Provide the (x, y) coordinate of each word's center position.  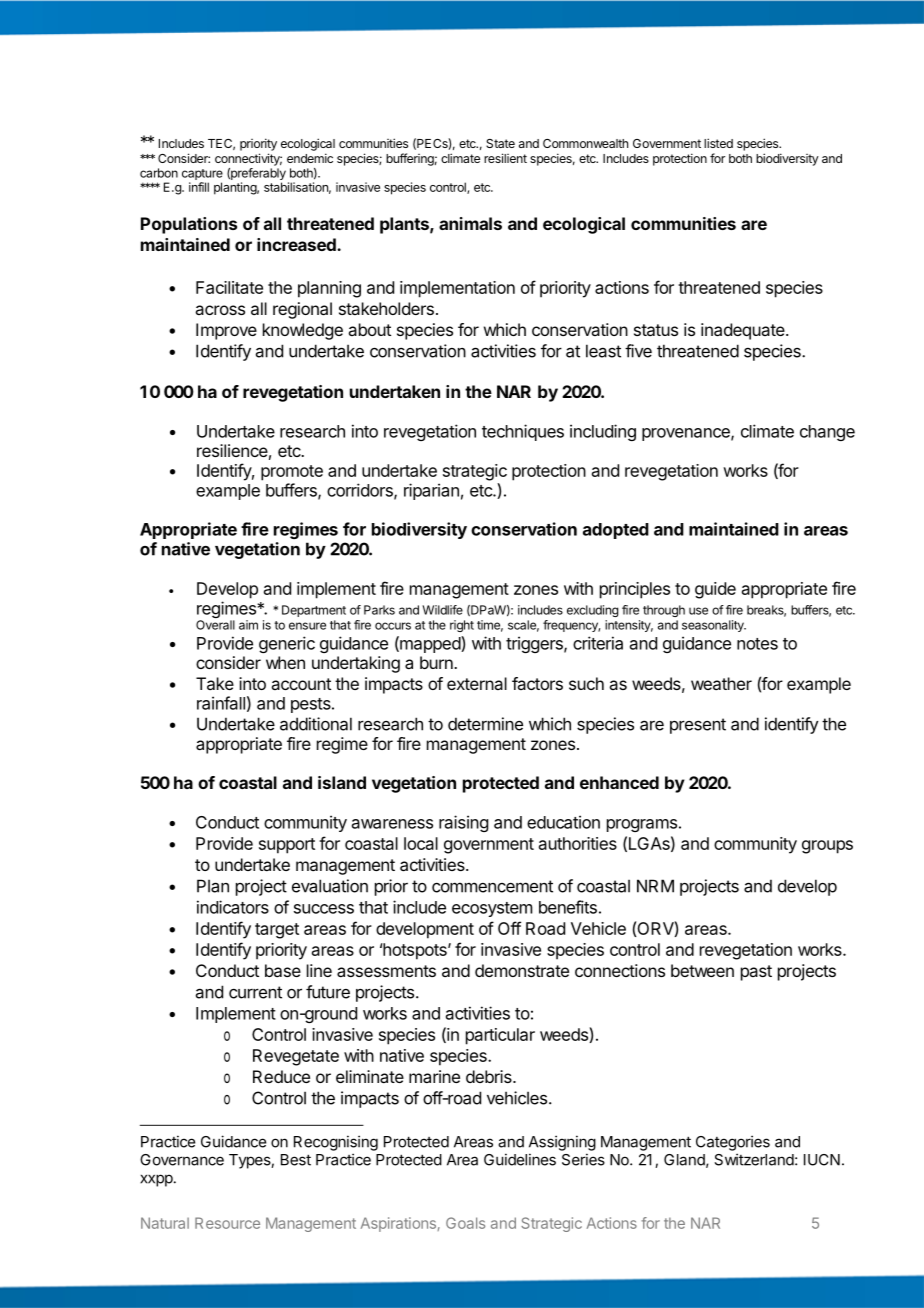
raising (463, 823)
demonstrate (522, 970)
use (698, 611)
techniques (523, 432)
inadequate (744, 331)
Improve (226, 331)
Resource (227, 1223)
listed (718, 143)
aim (248, 625)
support (287, 846)
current (255, 992)
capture (202, 176)
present (698, 726)
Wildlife (442, 610)
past (756, 973)
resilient (505, 158)
